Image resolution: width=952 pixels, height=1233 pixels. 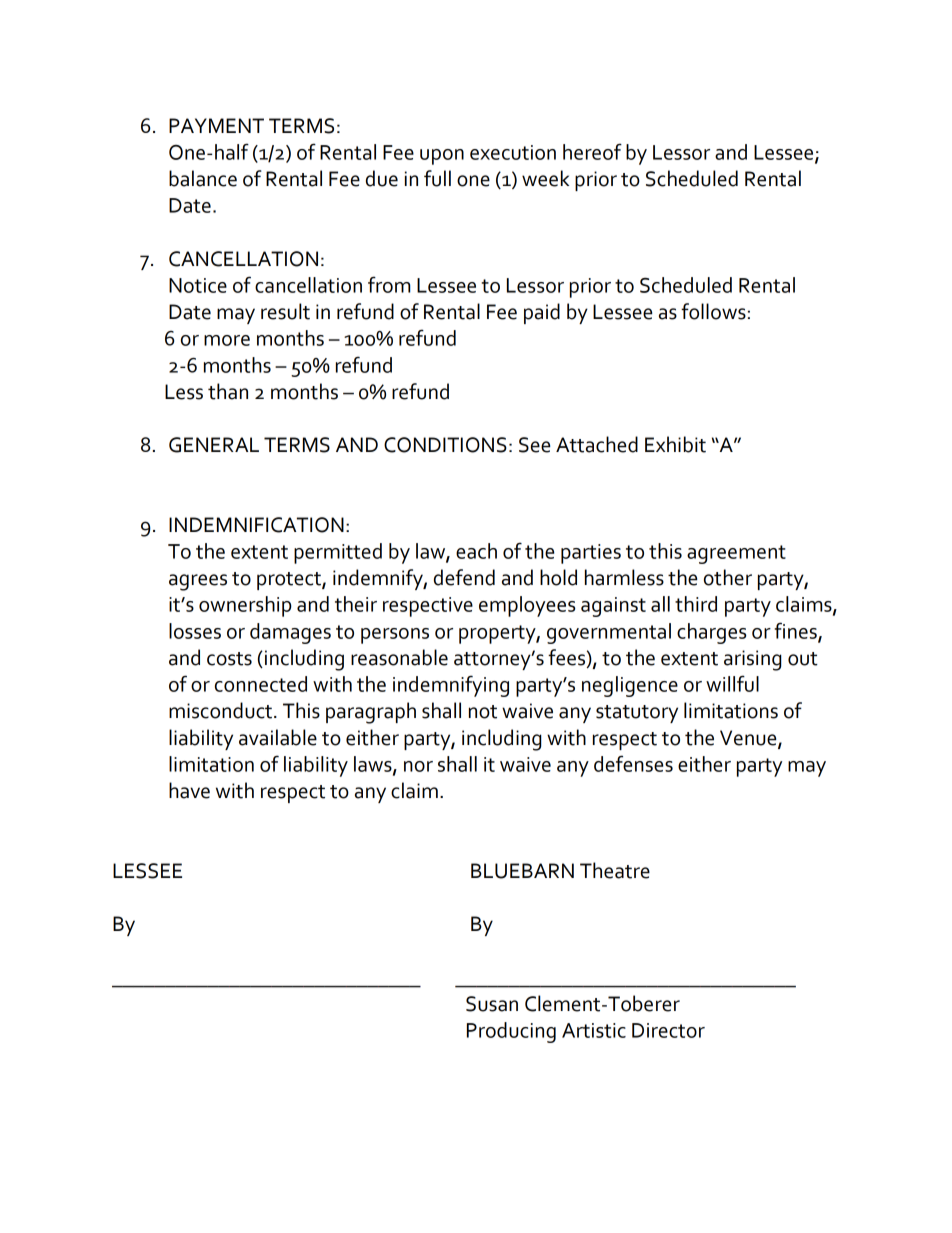 What do you see at coordinates (513, 152) in the screenshot?
I see `execution` at bounding box center [513, 152].
